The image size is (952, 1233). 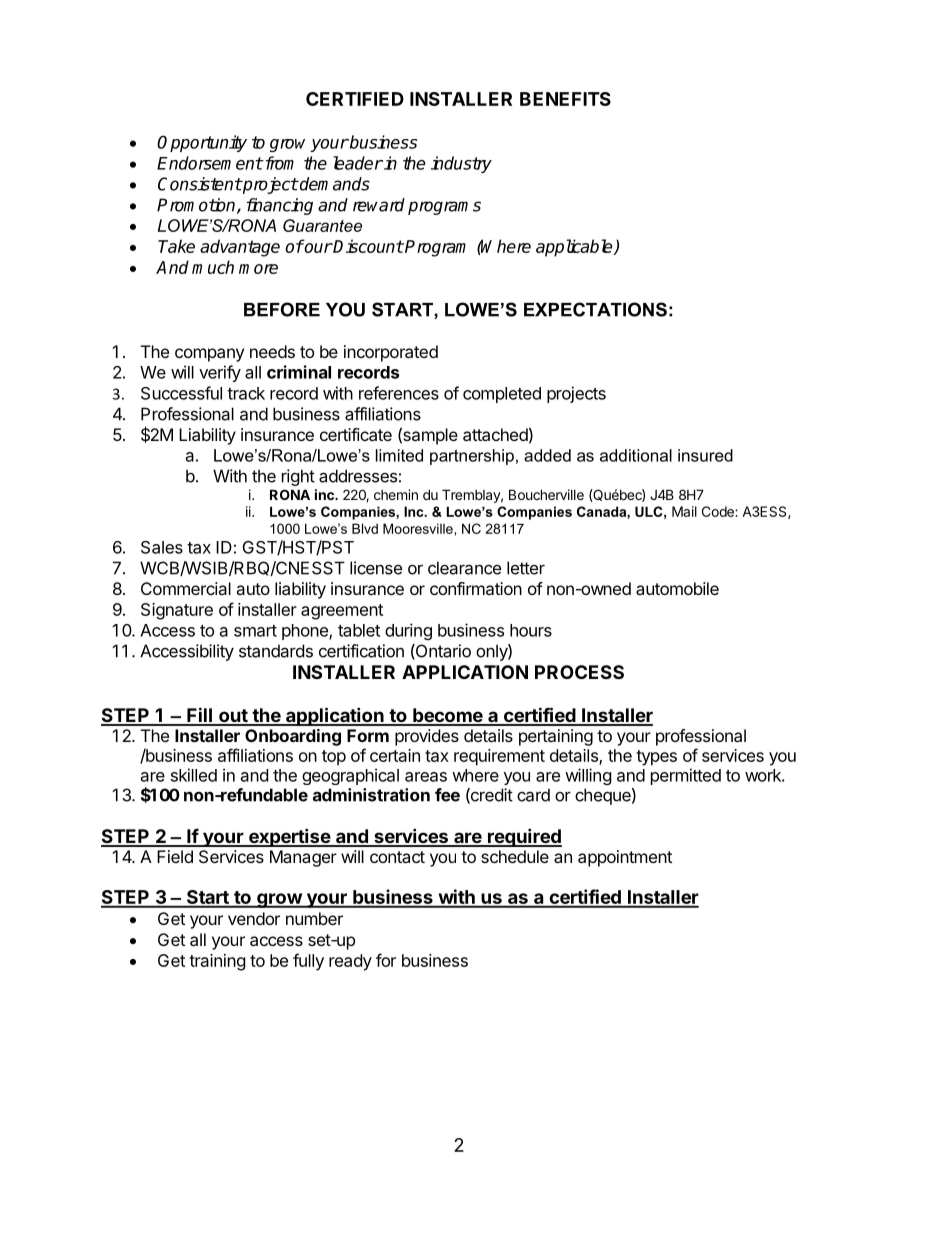 What do you see at coordinates (461, 164) in the image?
I see `industry` at bounding box center [461, 164].
